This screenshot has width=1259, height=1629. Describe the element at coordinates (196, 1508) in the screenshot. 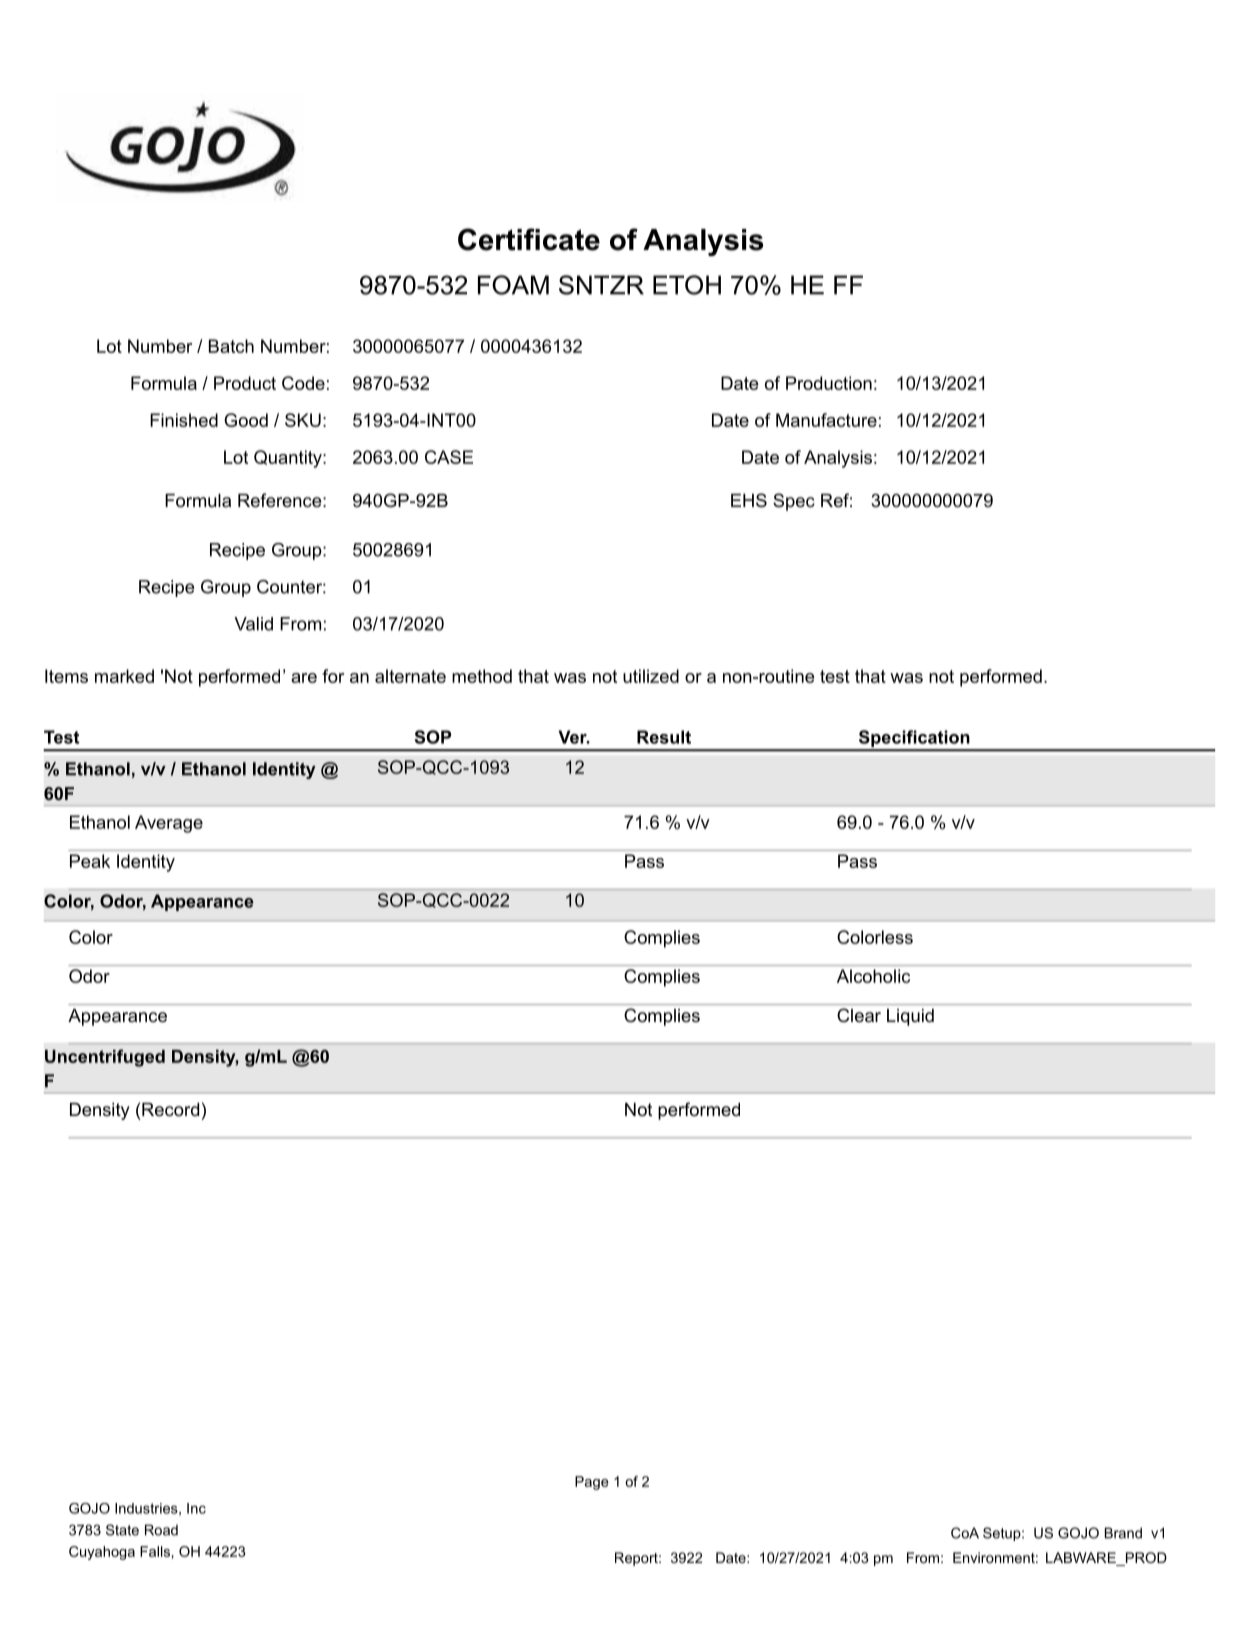

I see `Inc` at that location.
